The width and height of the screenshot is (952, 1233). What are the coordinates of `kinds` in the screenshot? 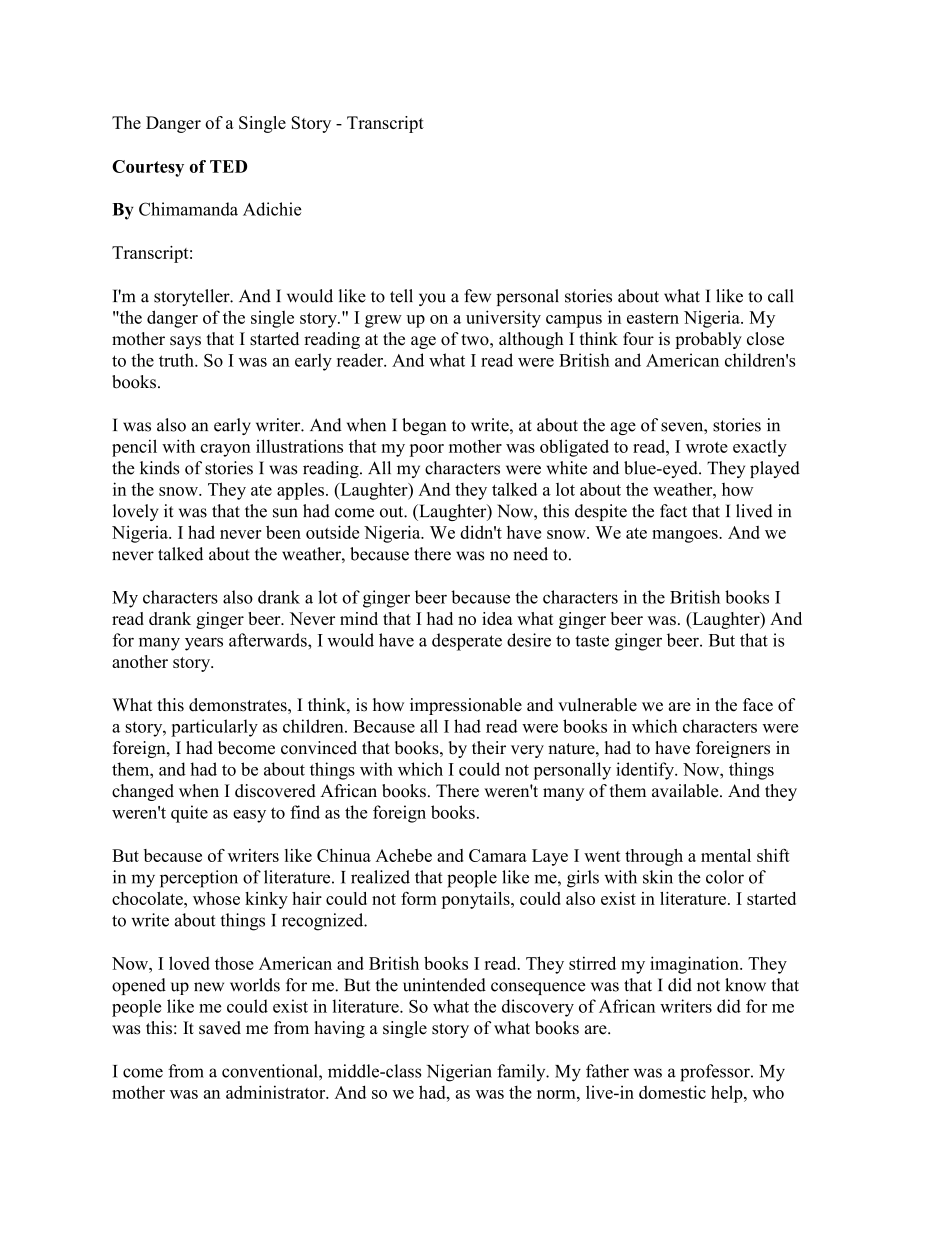 It's located at (159, 468).
